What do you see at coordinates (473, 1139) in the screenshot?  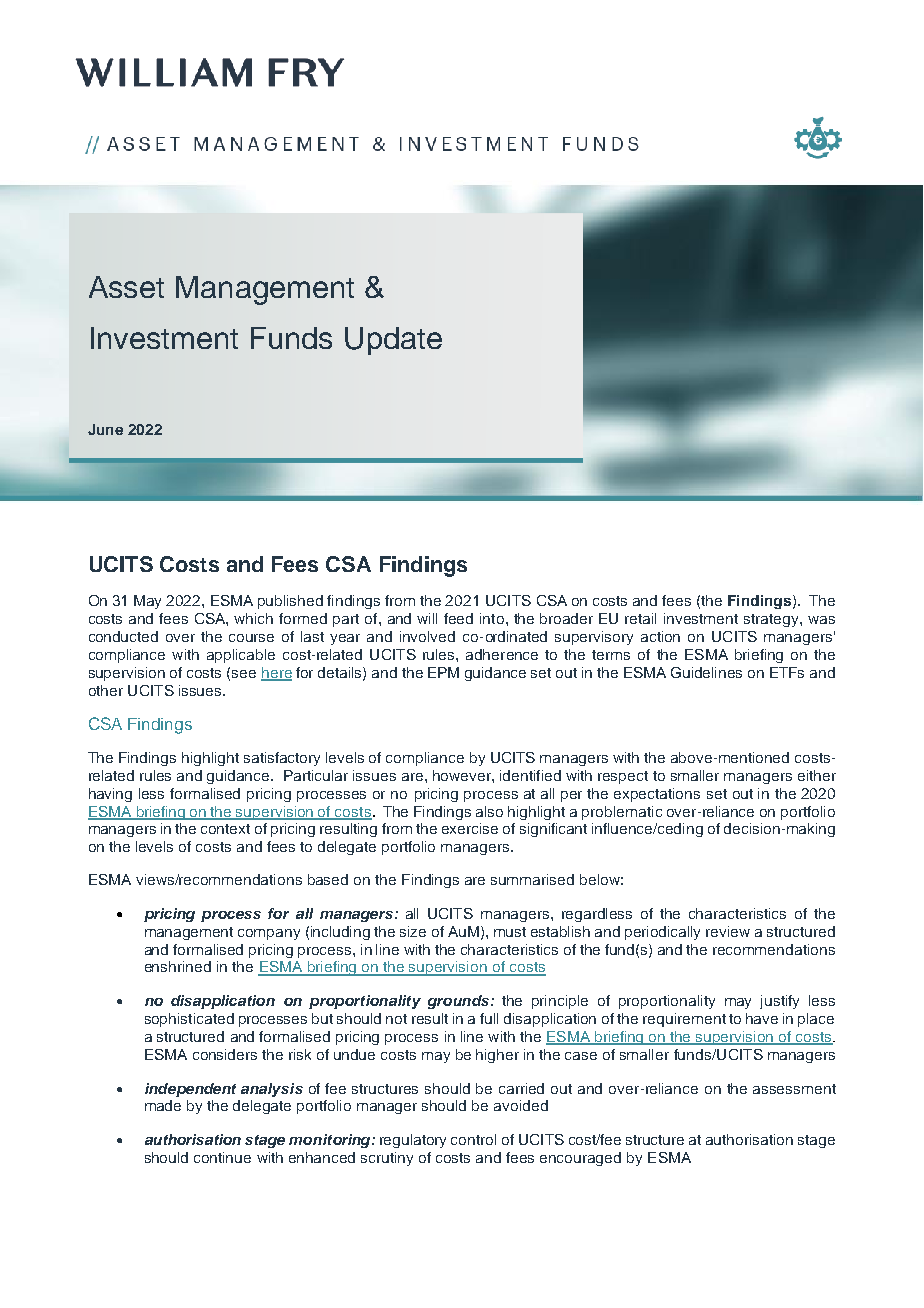 I see `control` at bounding box center [473, 1139].
